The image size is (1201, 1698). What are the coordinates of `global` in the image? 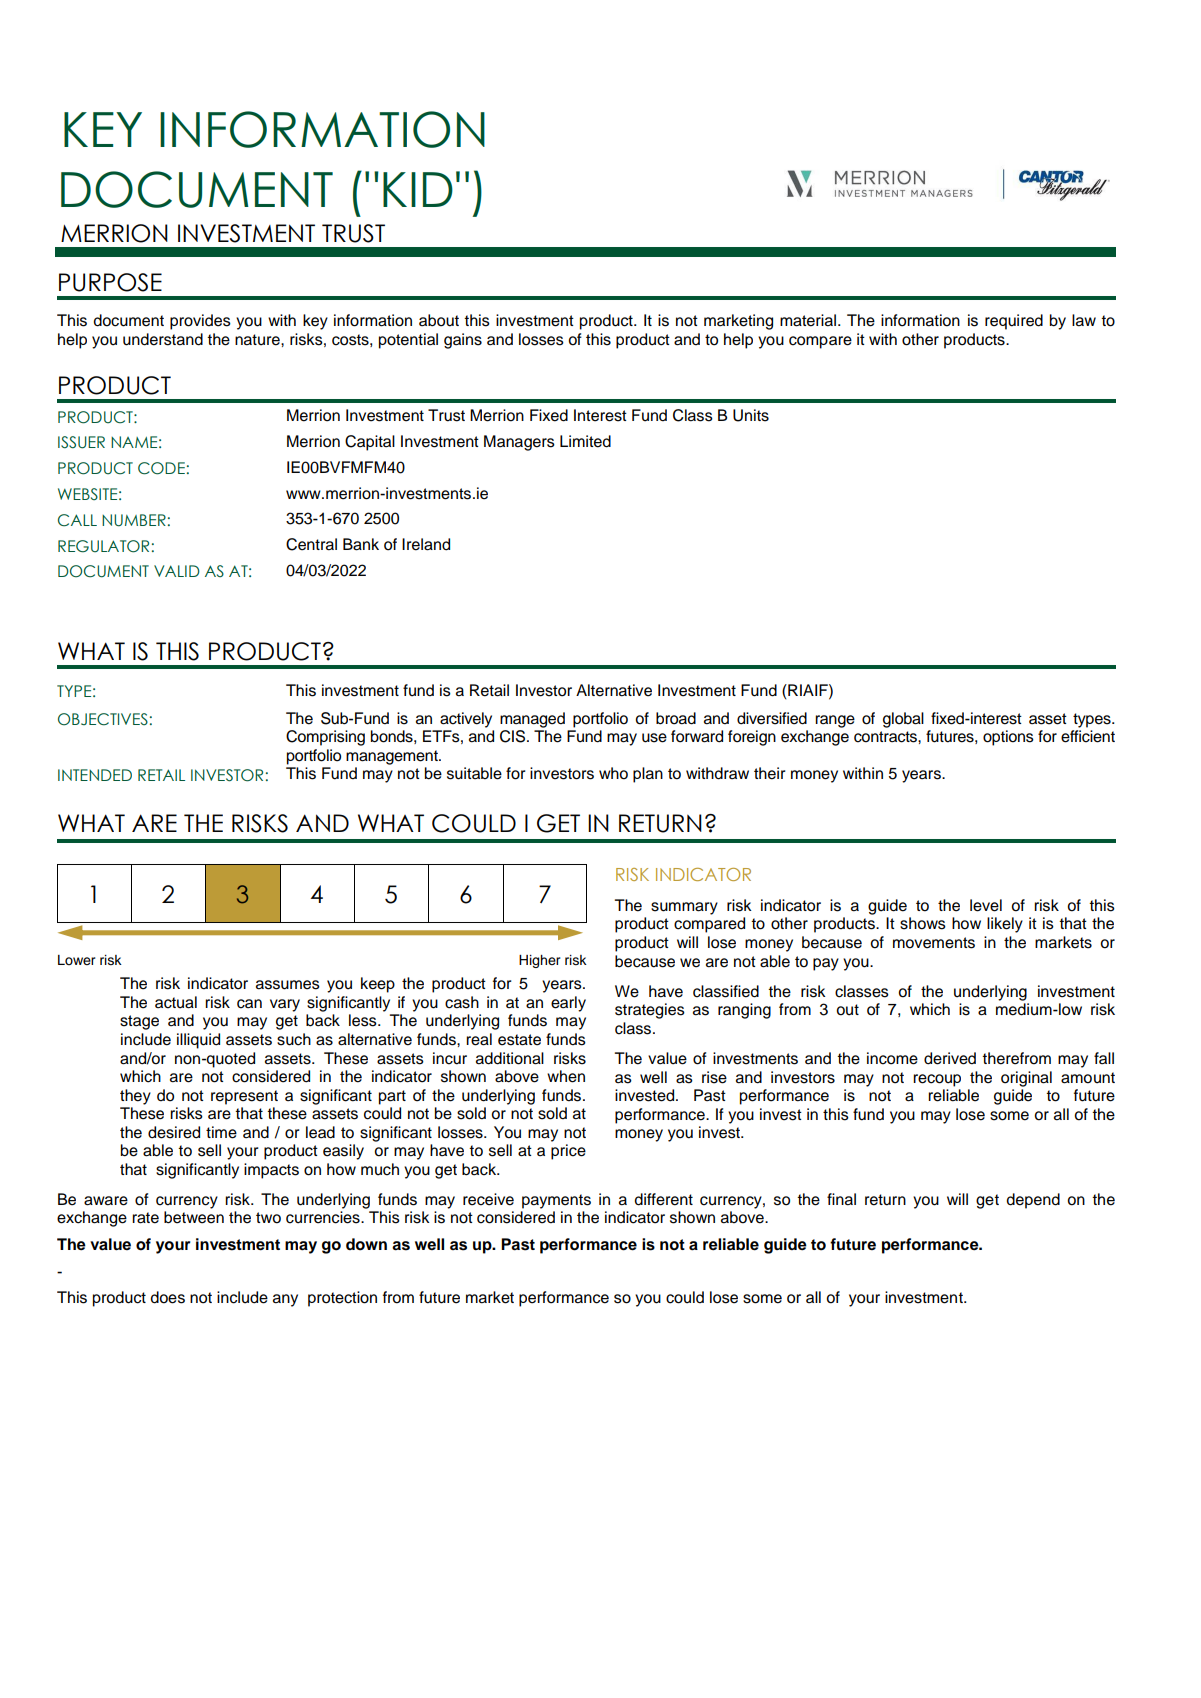 It's located at (903, 720).
